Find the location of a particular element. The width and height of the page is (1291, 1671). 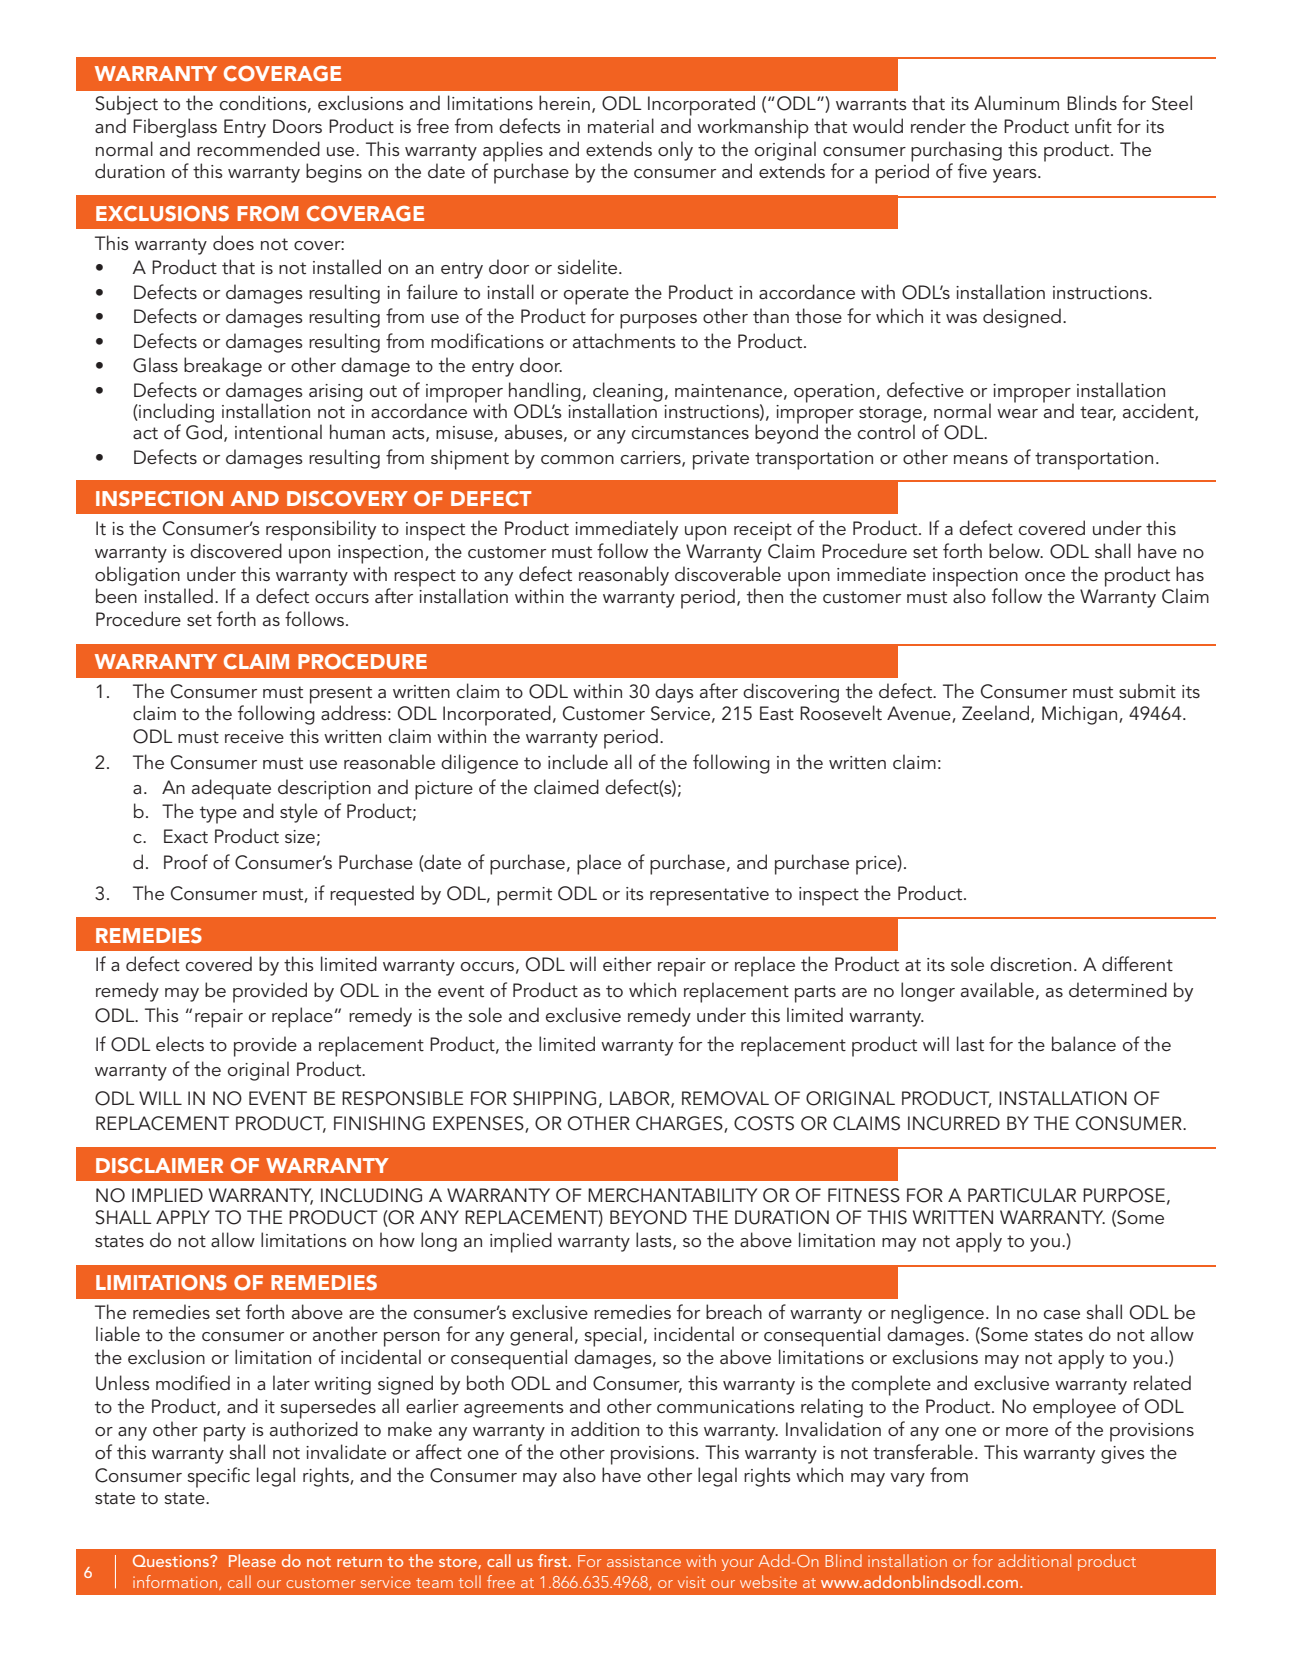

assistance is located at coordinates (644, 1561).
